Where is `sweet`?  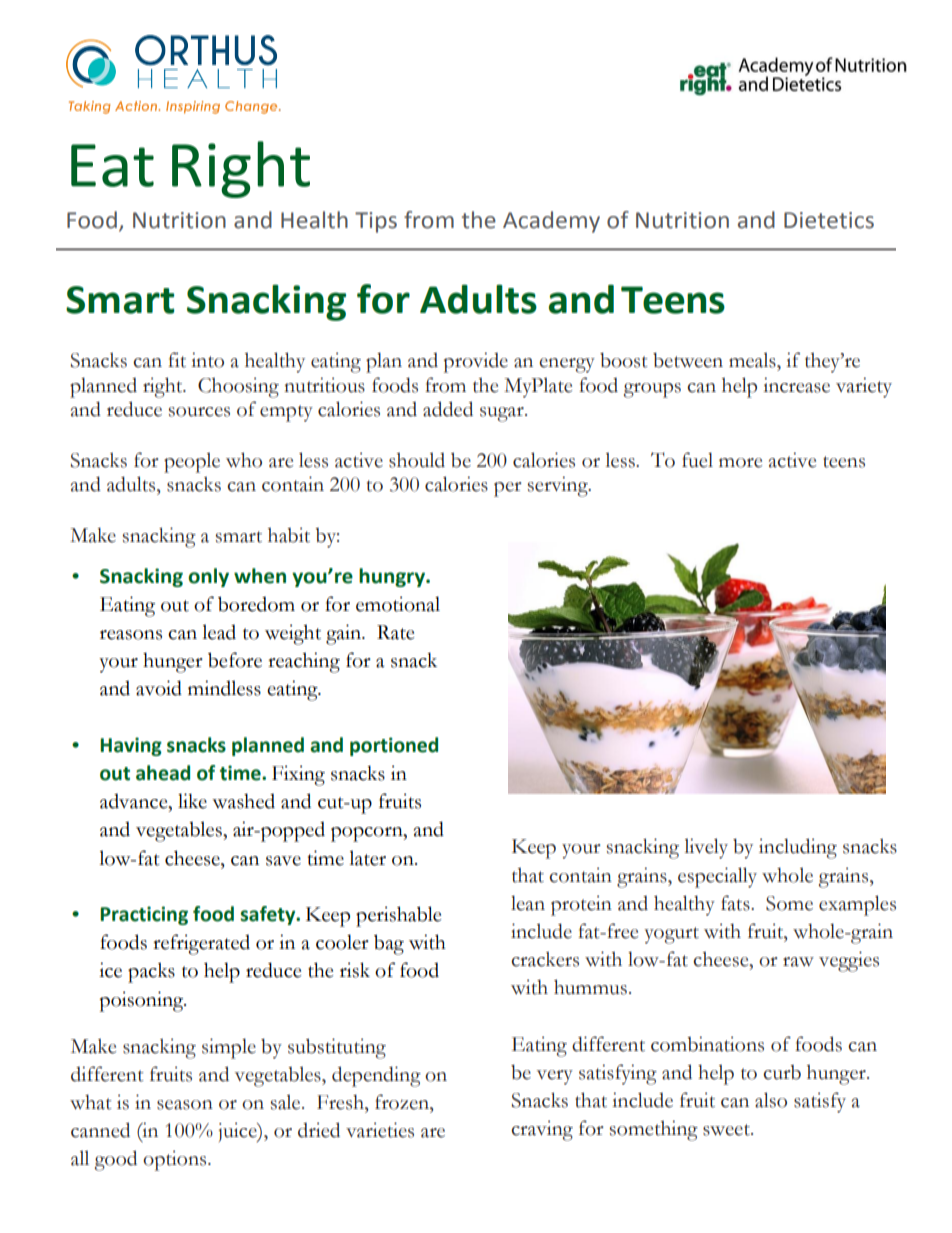
sweet is located at coordinates (727, 1130).
